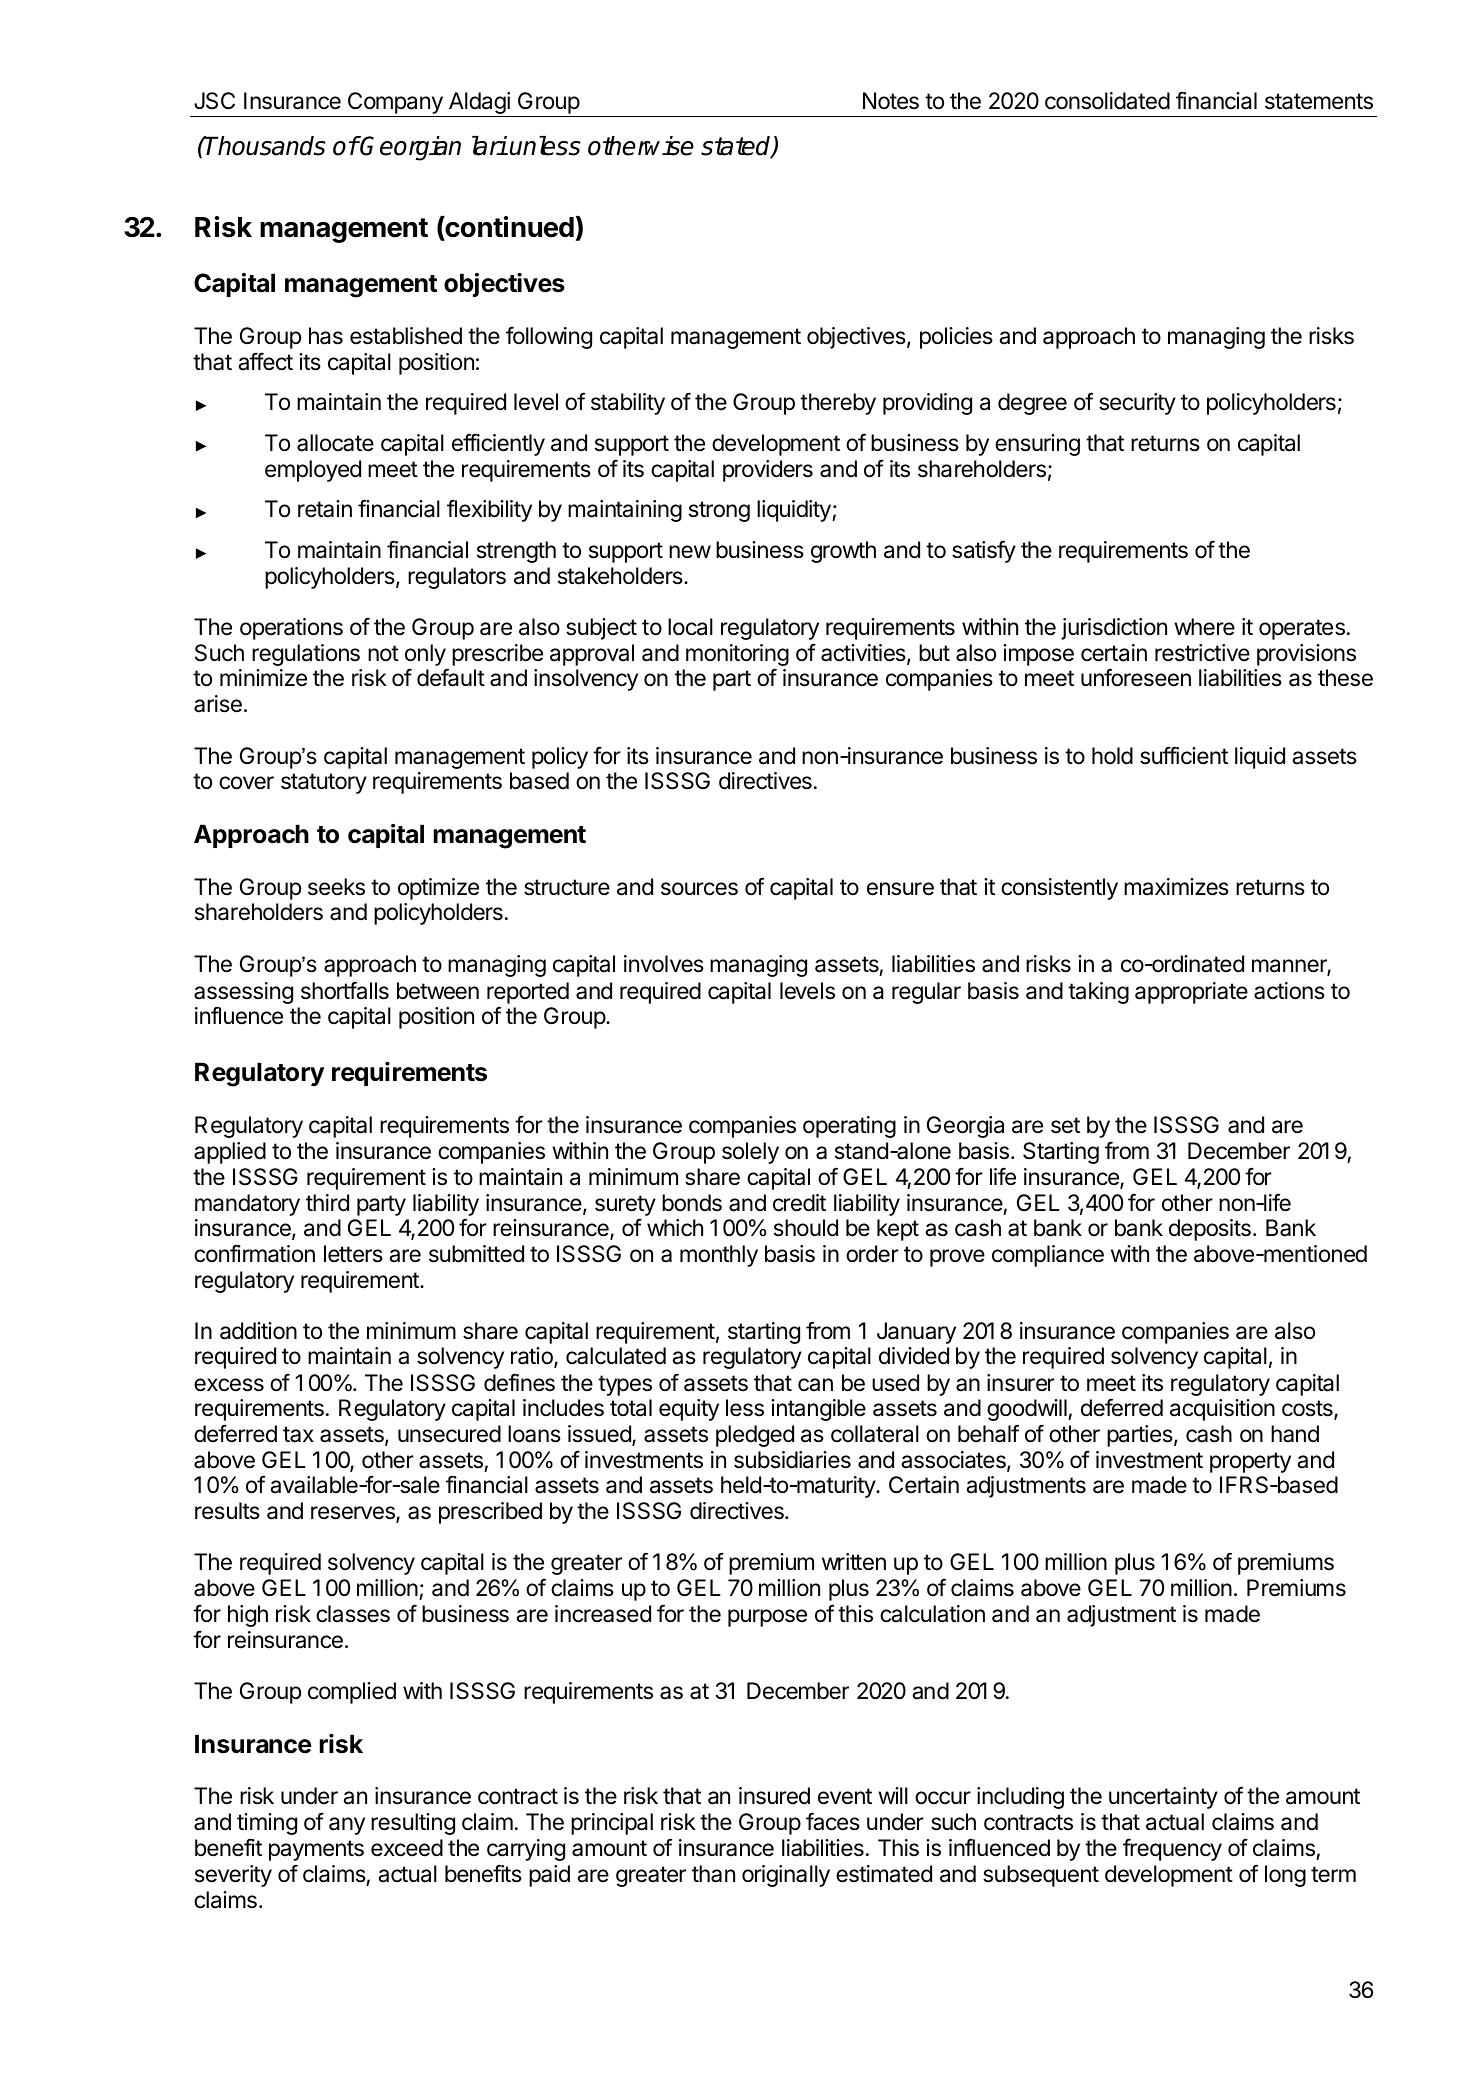 Image resolution: width=1478 pixels, height=2091 pixels. Describe the element at coordinates (1107, 101) in the screenshot. I see `consolidated` at that location.
